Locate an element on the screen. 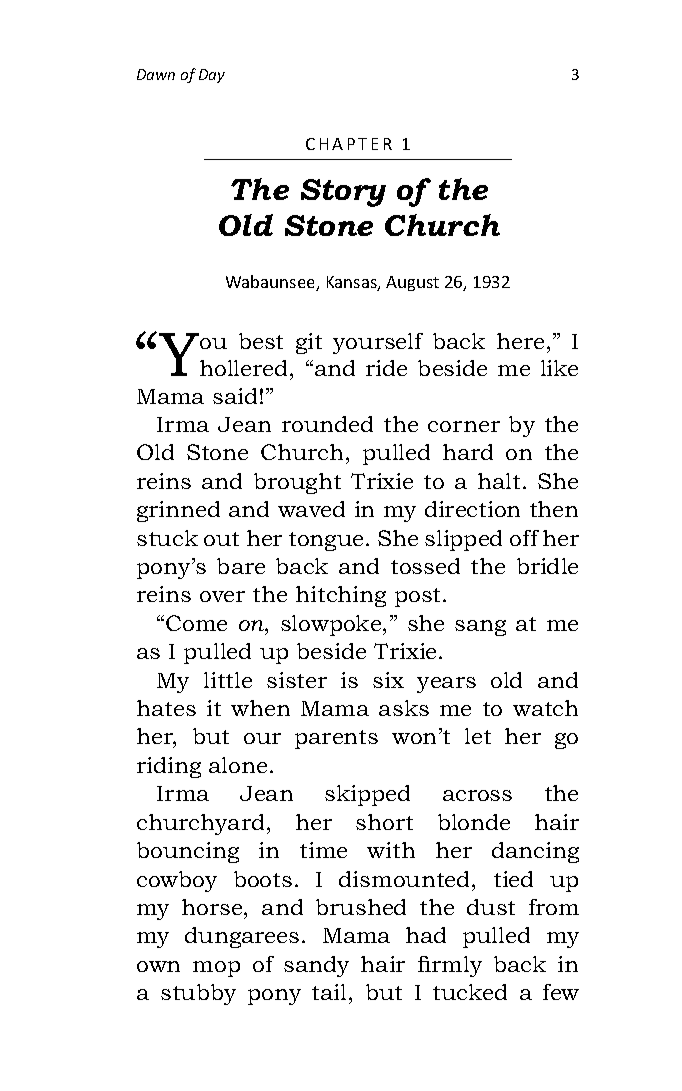 The height and width of the screenshot is (1091, 682). said is located at coordinates (235, 396).
